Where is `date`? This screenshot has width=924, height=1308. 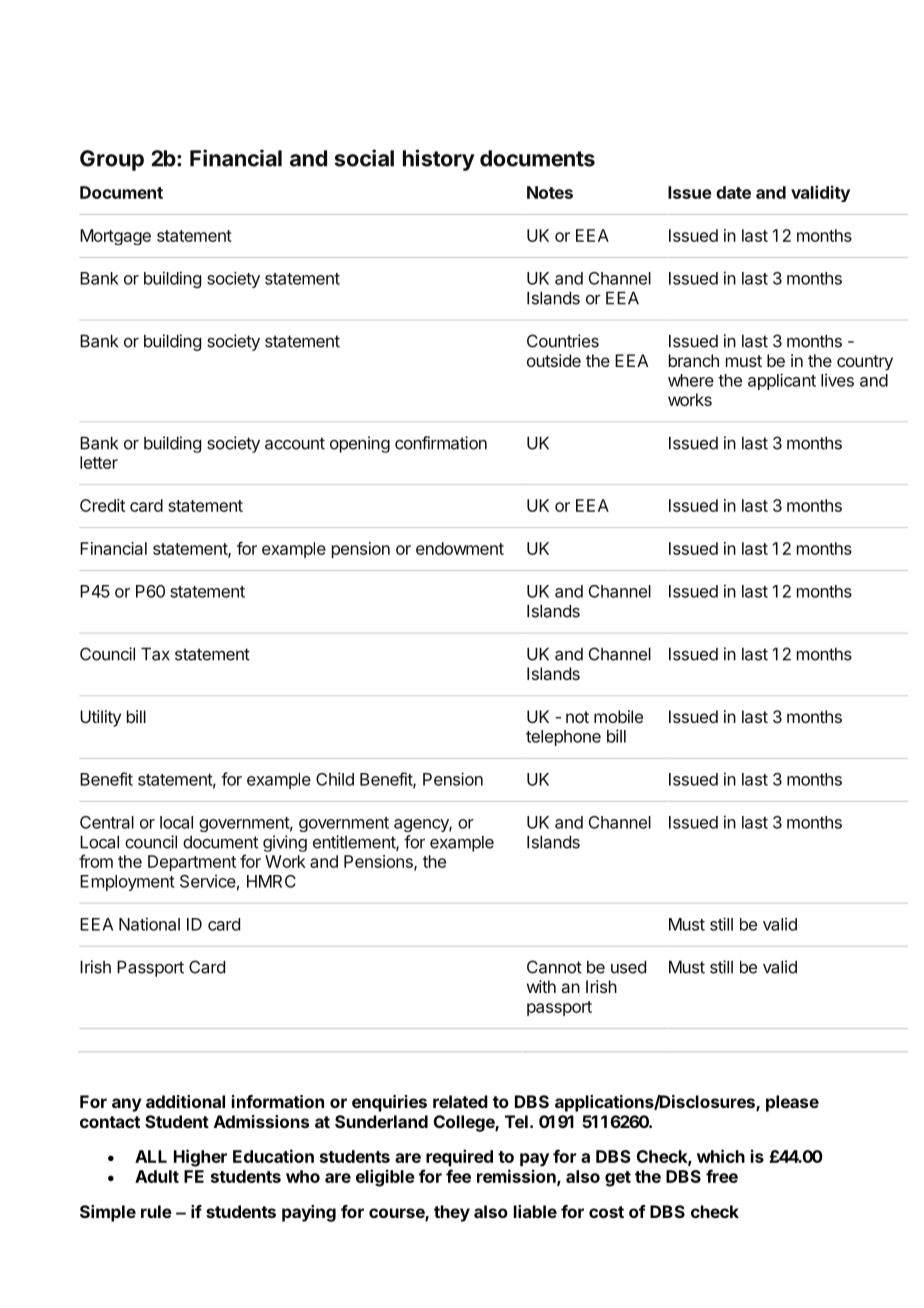
date is located at coordinates (733, 192).
